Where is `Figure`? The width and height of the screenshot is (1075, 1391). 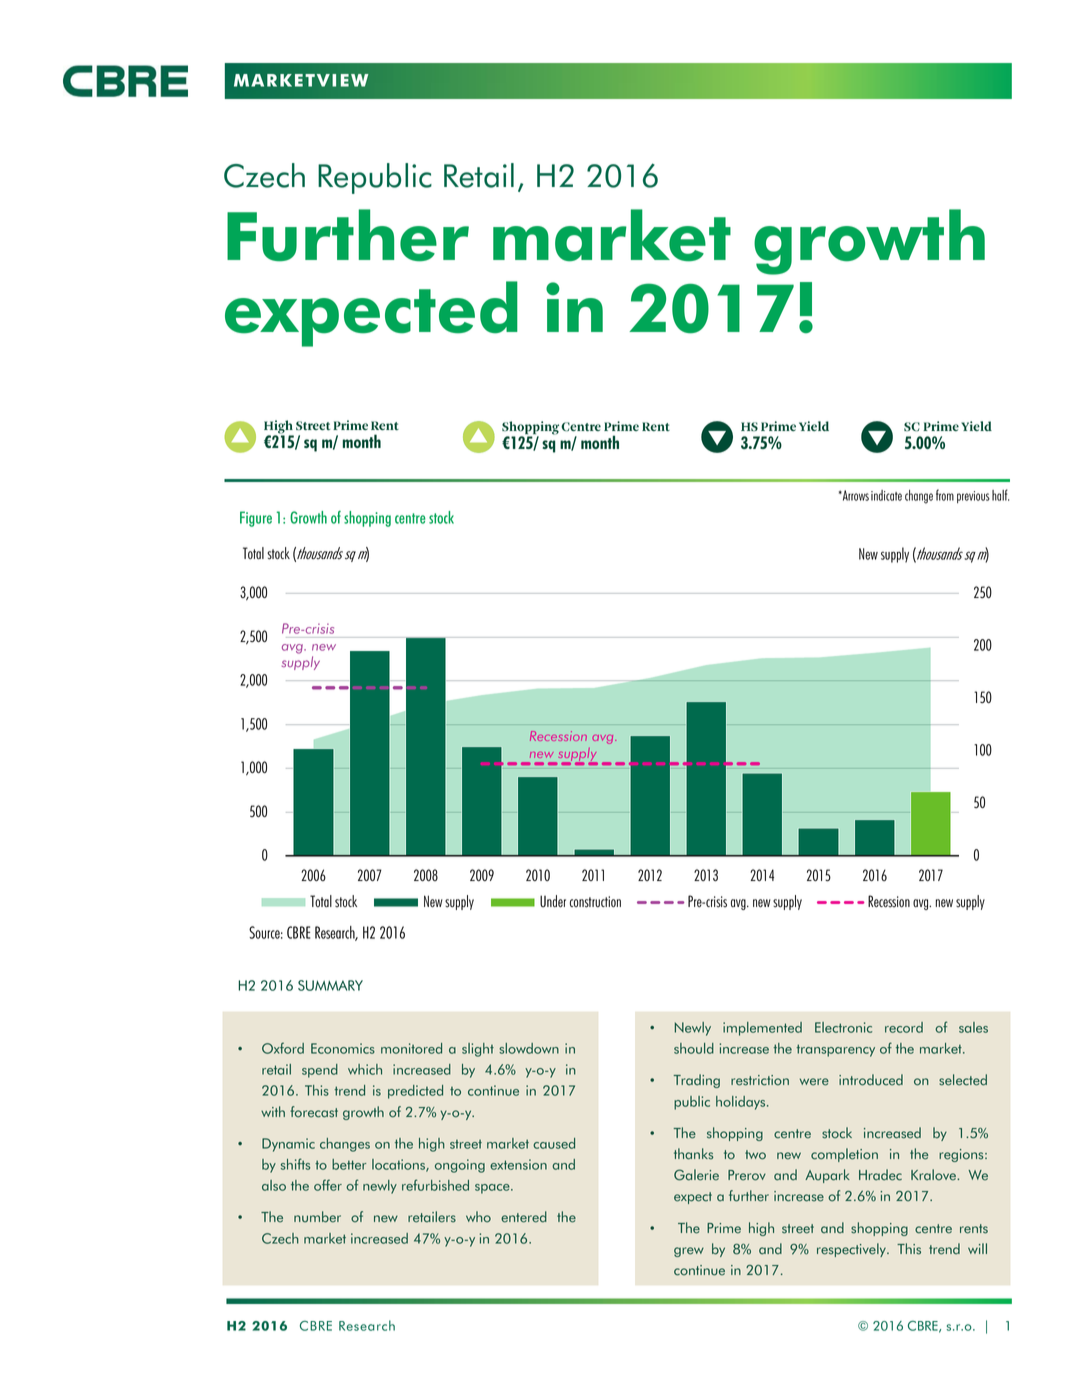 Figure is located at coordinates (256, 519).
